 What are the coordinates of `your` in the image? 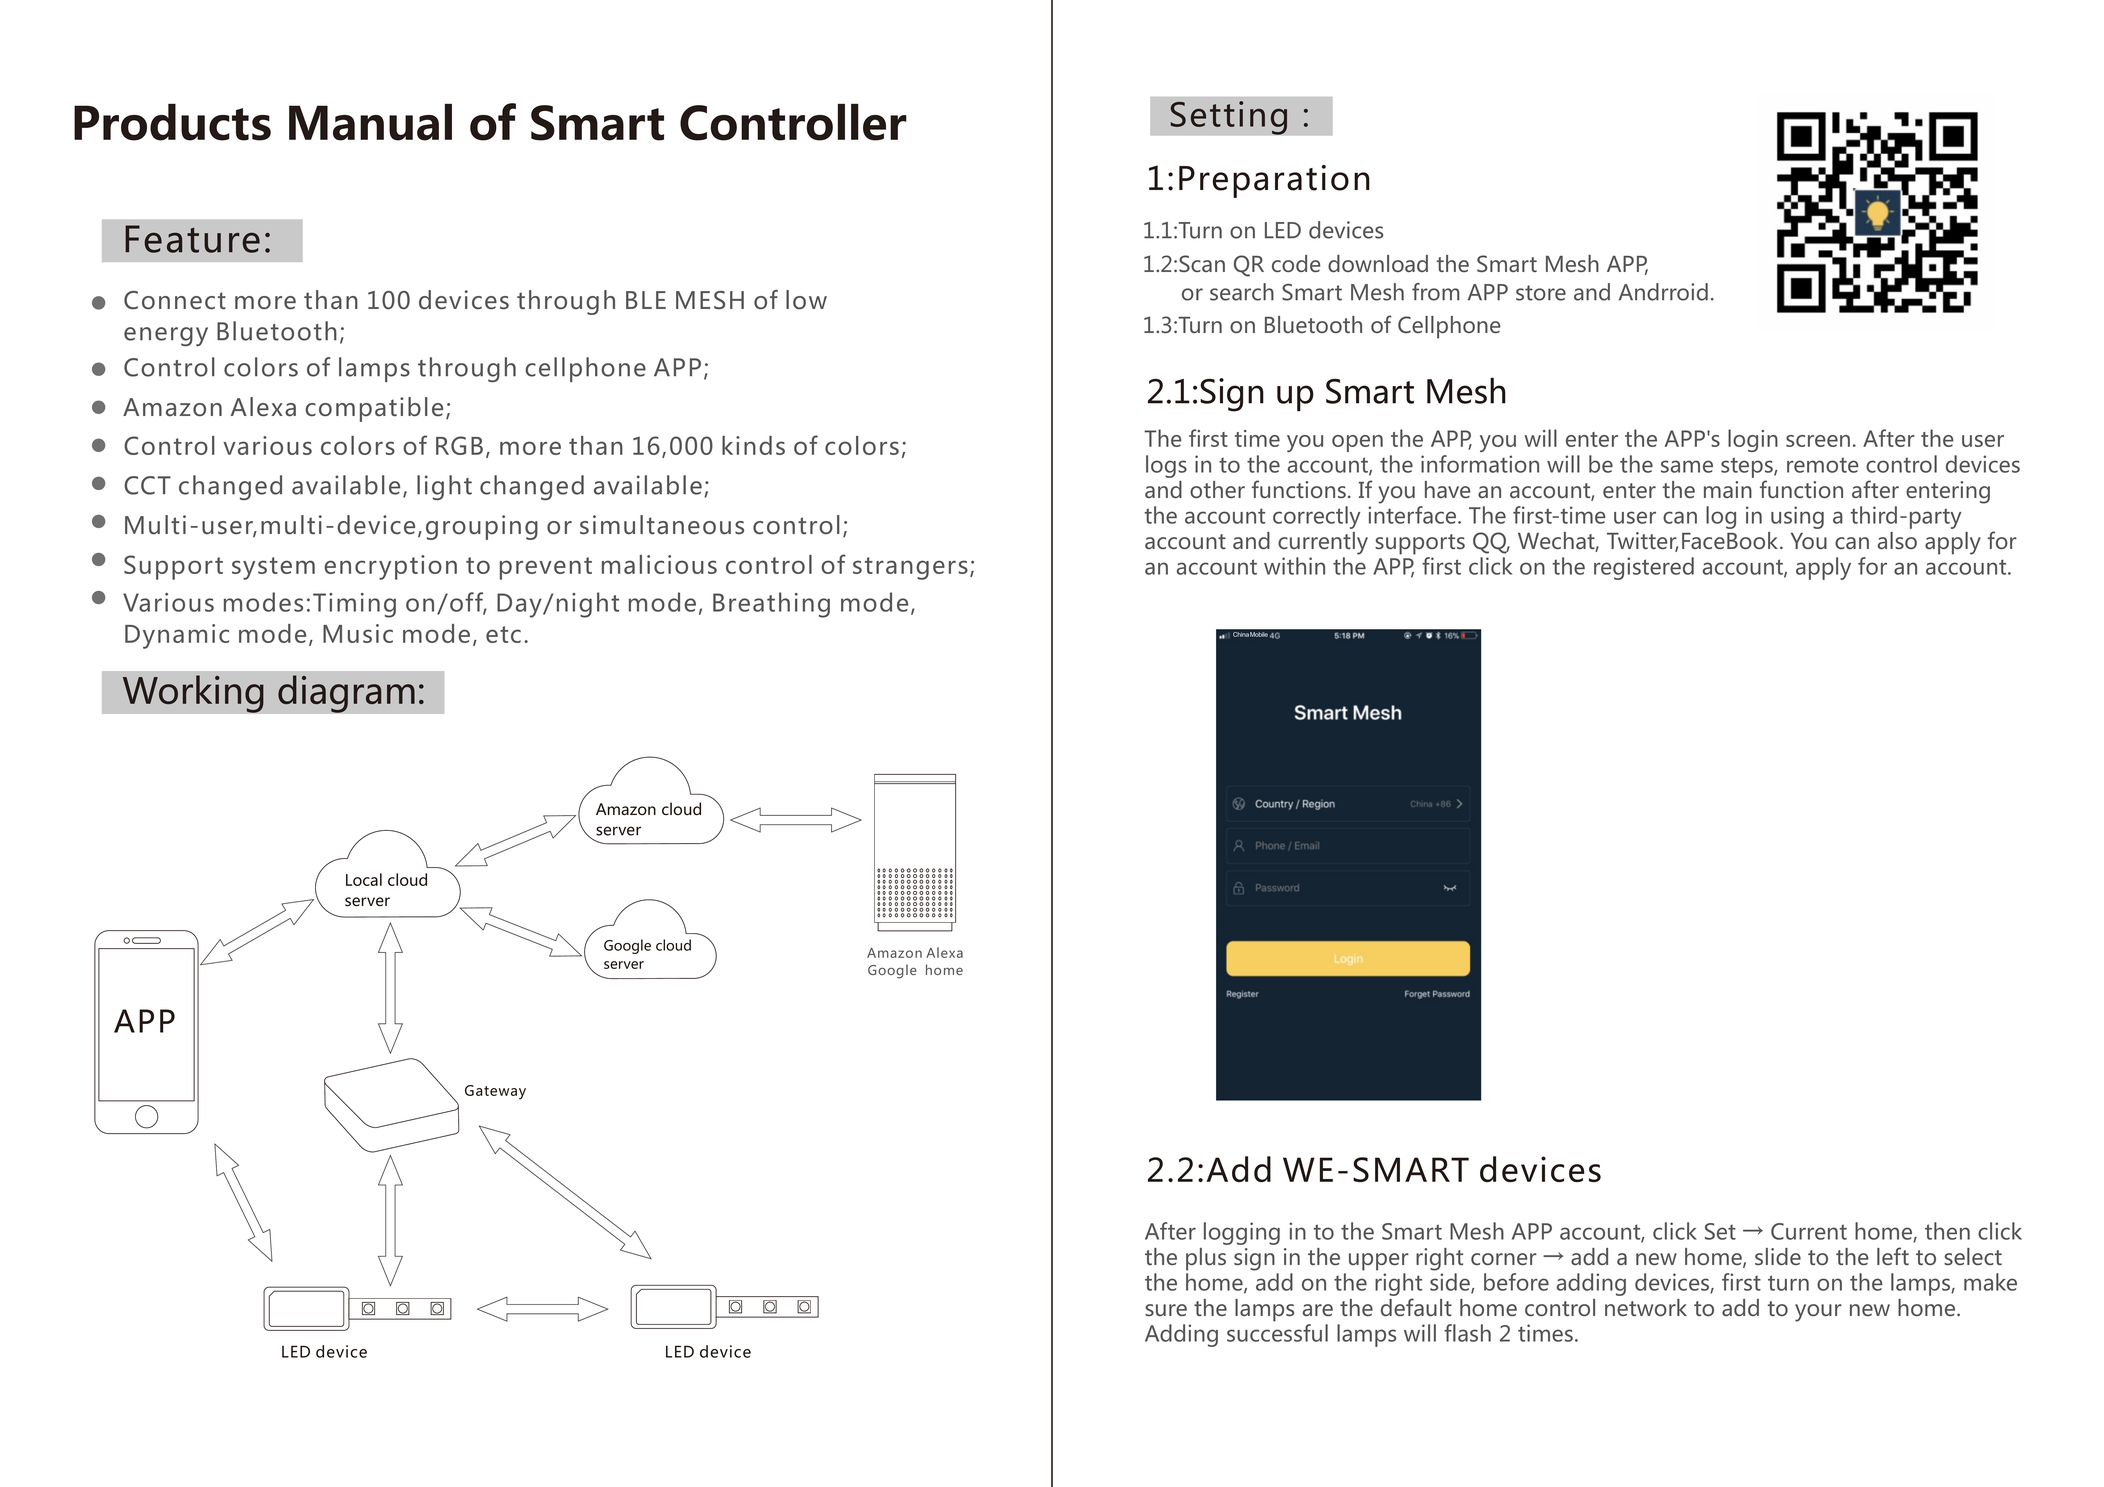 It's located at (1818, 1313).
